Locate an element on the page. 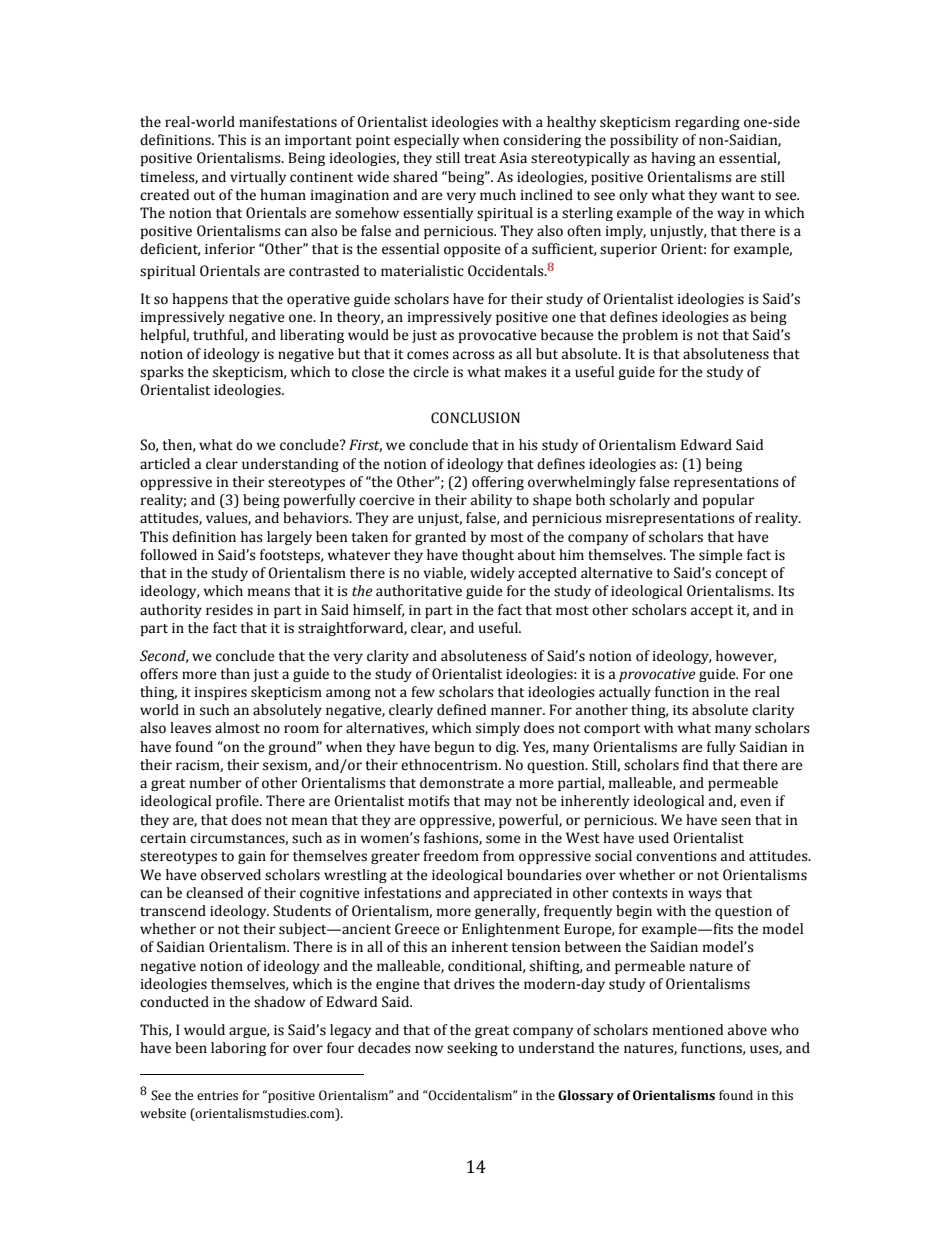  has is located at coordinates (252, 537).
